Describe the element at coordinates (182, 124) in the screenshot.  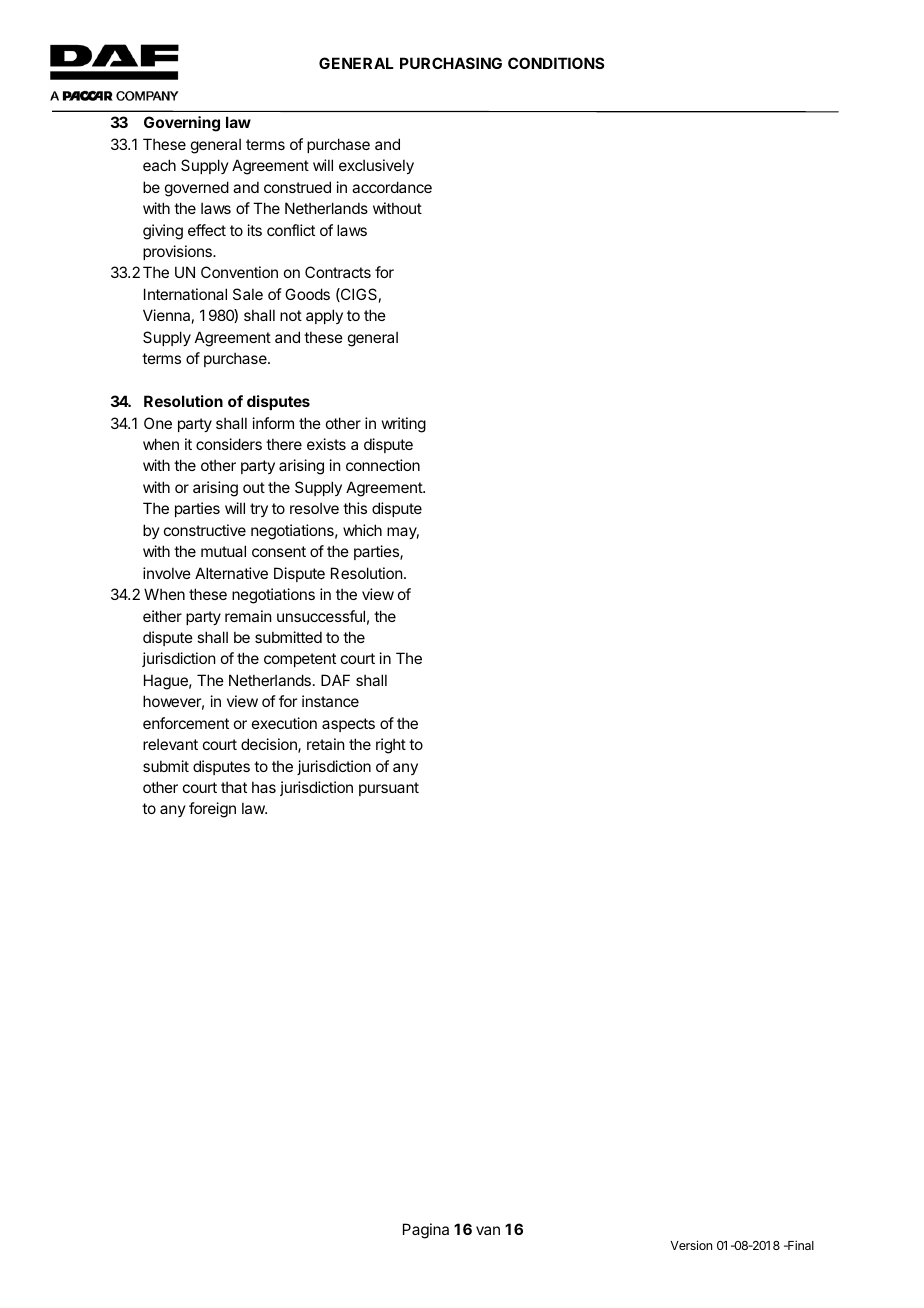
I see `Governing` at that location.
